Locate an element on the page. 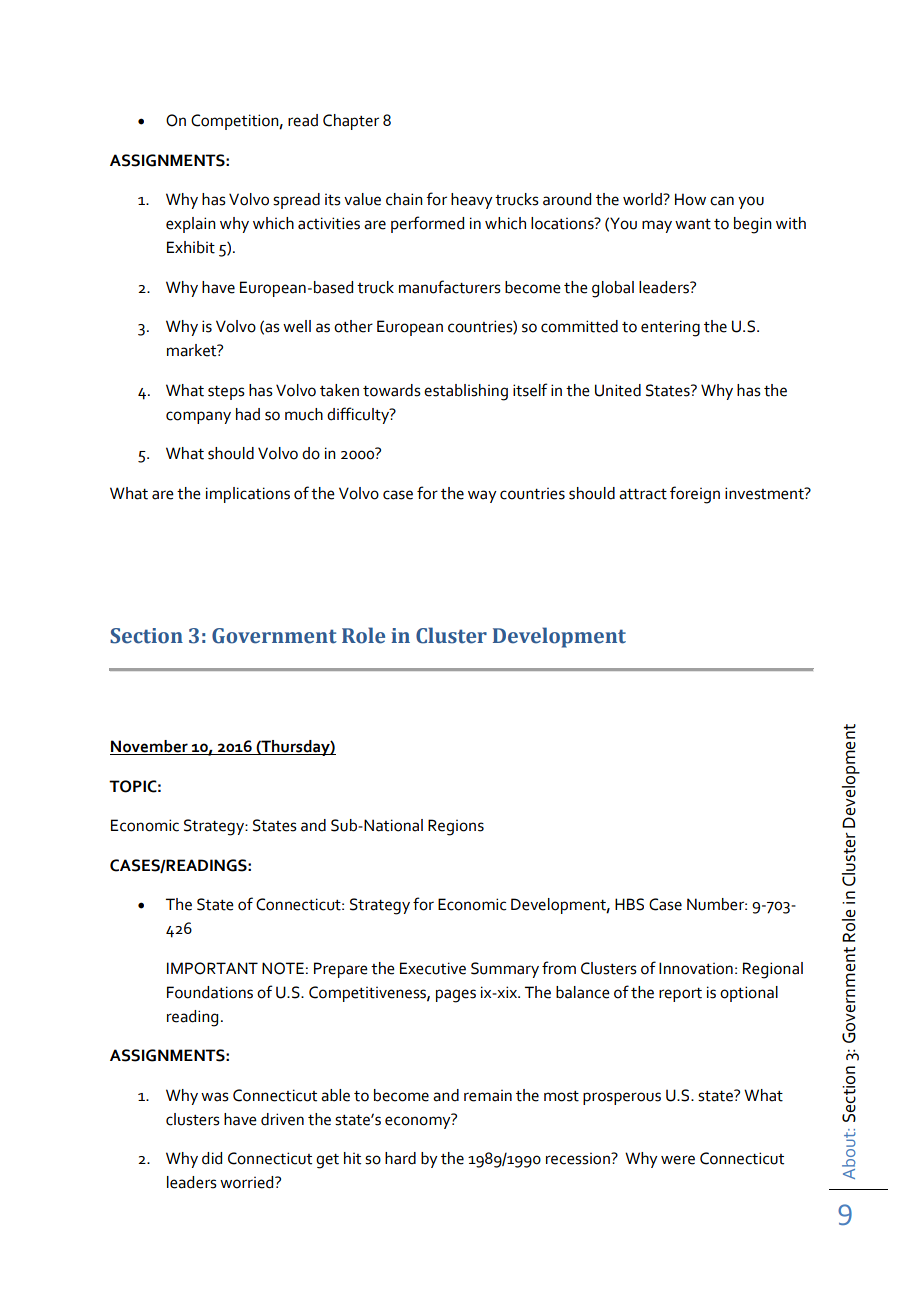  implications is located at coordinates (248, 495).
